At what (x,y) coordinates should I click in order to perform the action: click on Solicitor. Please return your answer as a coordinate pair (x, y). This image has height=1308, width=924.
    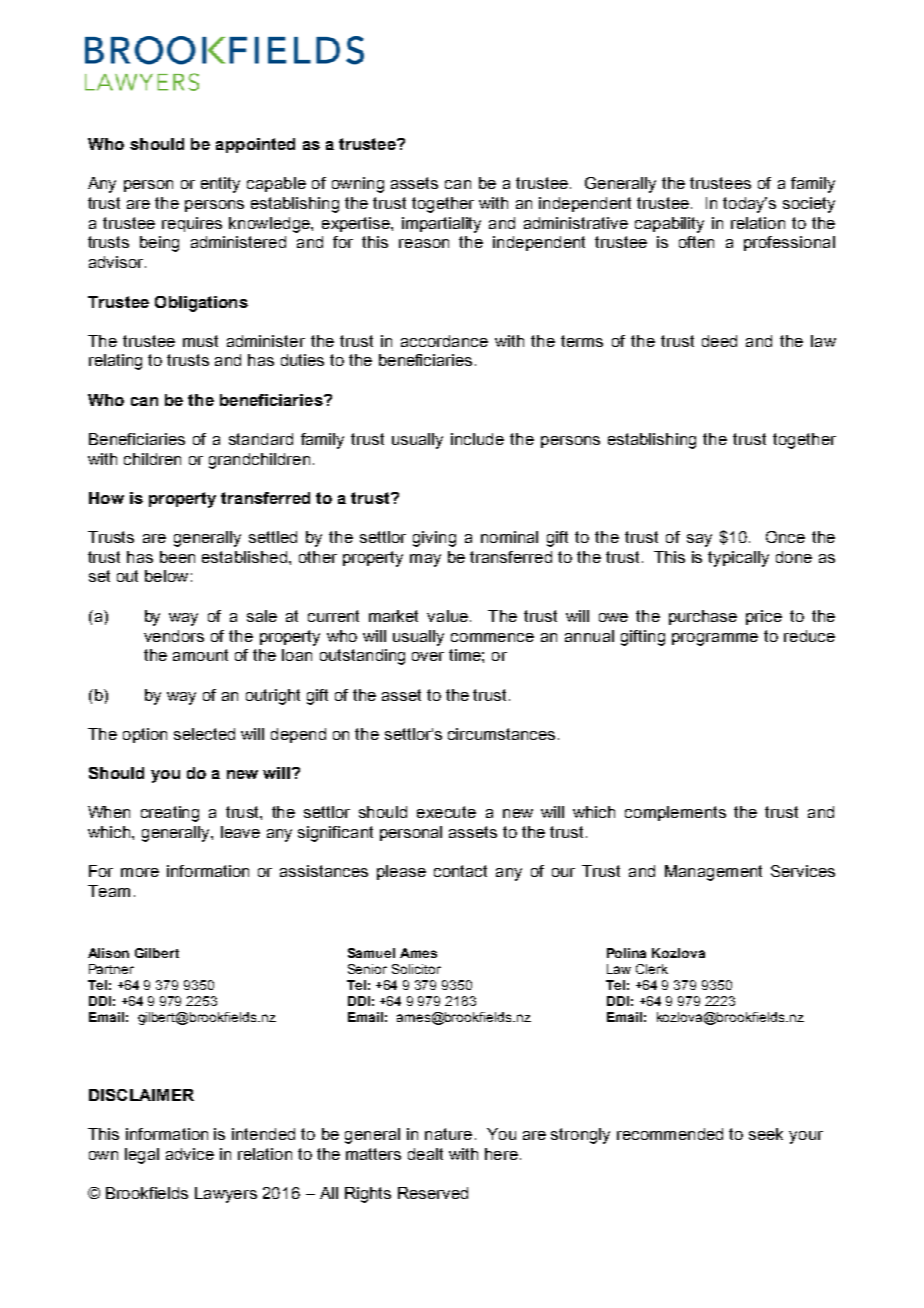
    Looking at the image, I should click on (416, 969).
